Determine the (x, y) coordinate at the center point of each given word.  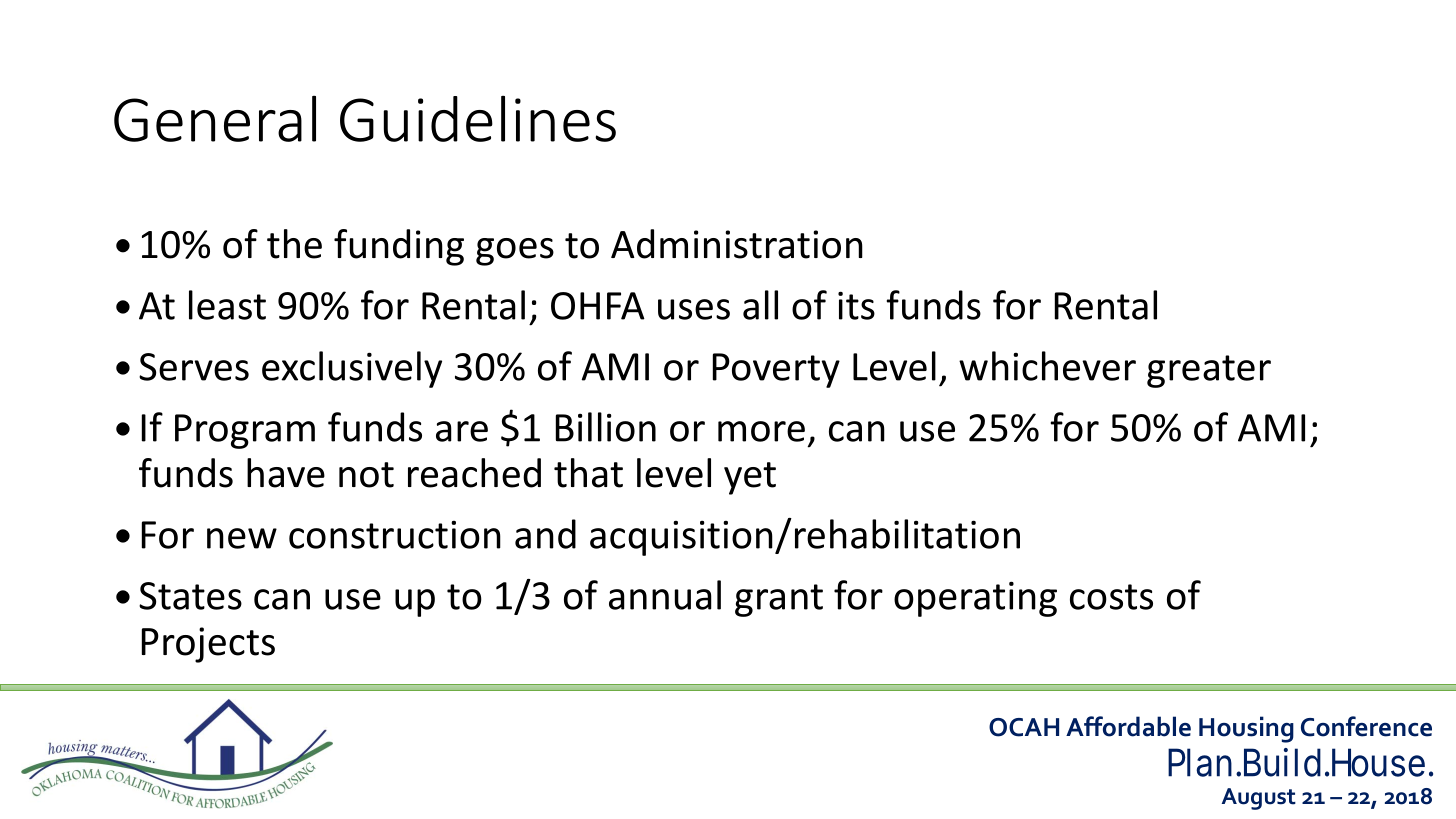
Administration (737, 244)
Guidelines (478, 118)
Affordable (1128, 726)
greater (1209, 371)
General (215, 118)
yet (750, 478)
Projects (208, 645)
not (366, 475)
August (1259, 799)
